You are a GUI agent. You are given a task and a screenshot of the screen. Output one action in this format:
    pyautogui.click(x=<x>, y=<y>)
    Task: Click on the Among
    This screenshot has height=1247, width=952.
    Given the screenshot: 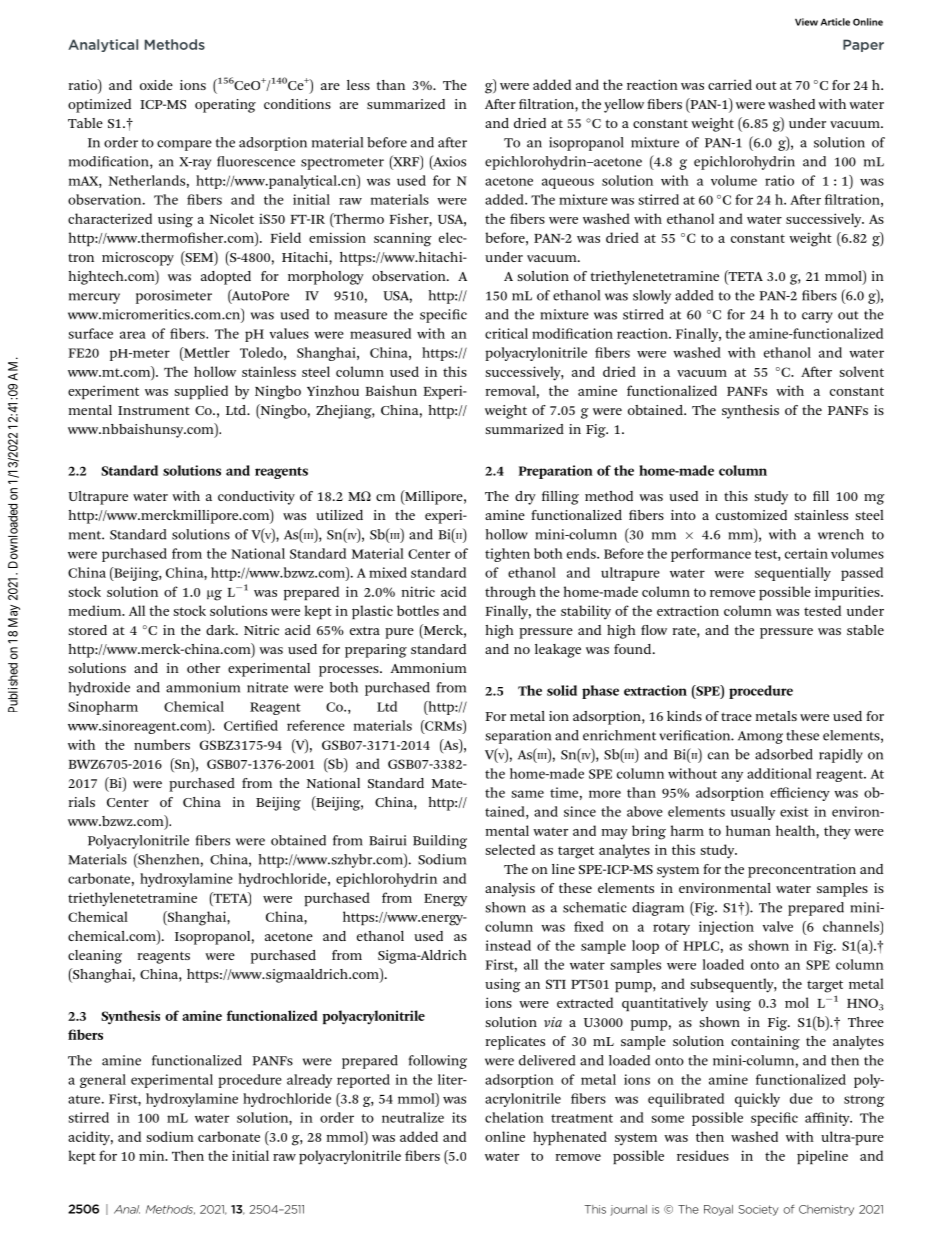 What is the action you would take?
    pyautogui.click(x=760, y=737)
